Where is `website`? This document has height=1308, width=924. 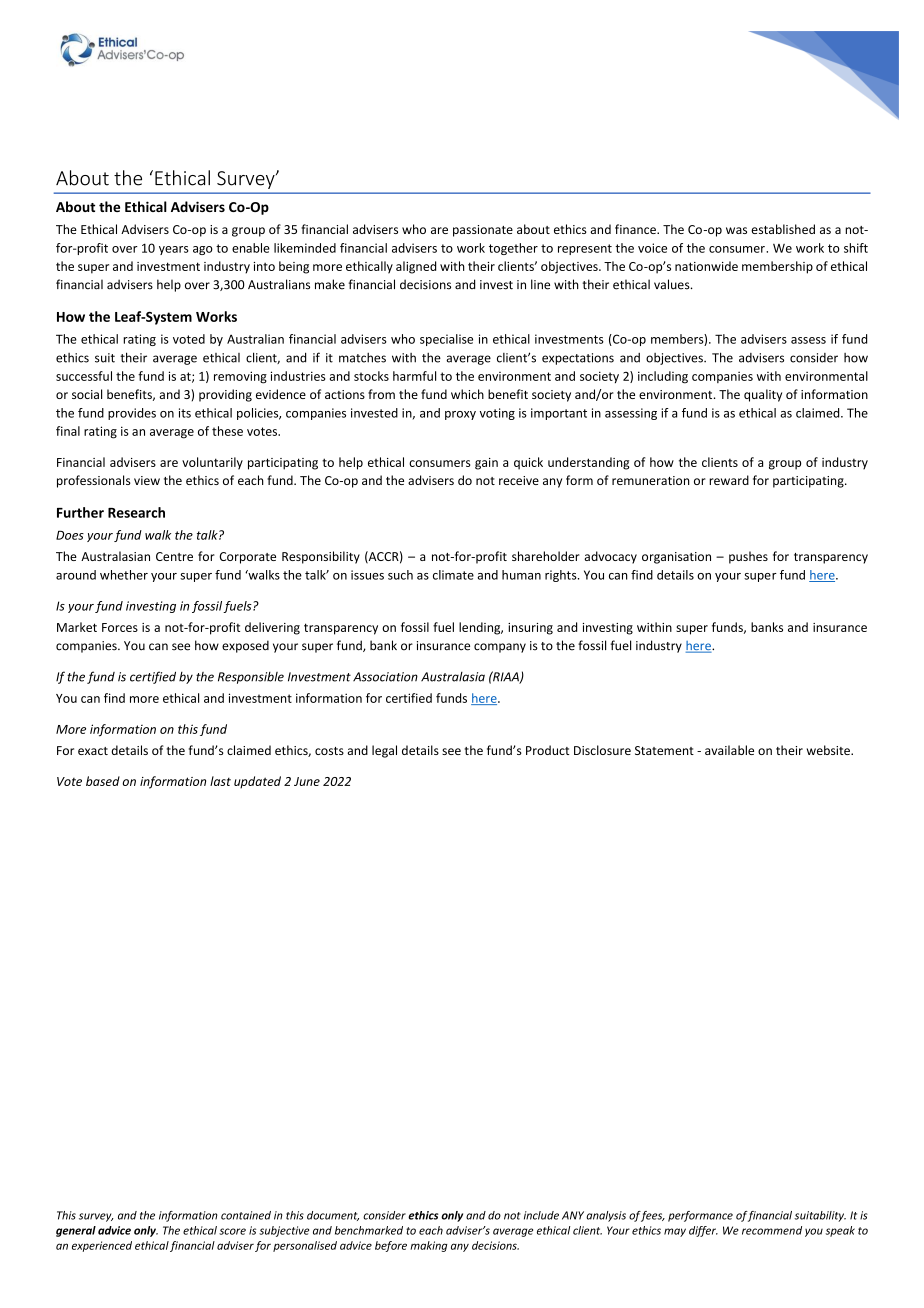
website is located at coordinates (829, 750).
